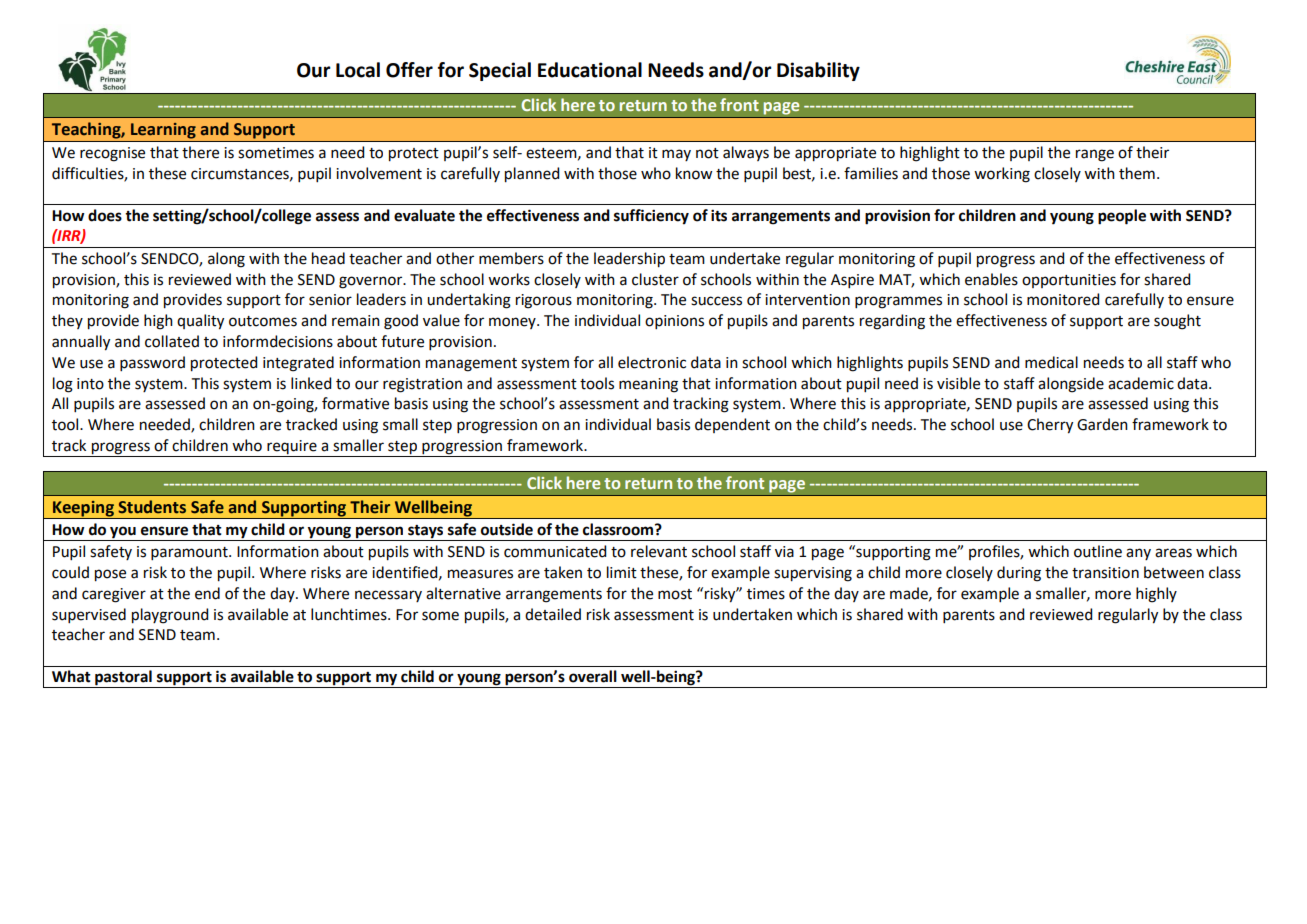 The height and width of the screenshot is (924, 1307). I want to click on meaning, so click(648, 385).
